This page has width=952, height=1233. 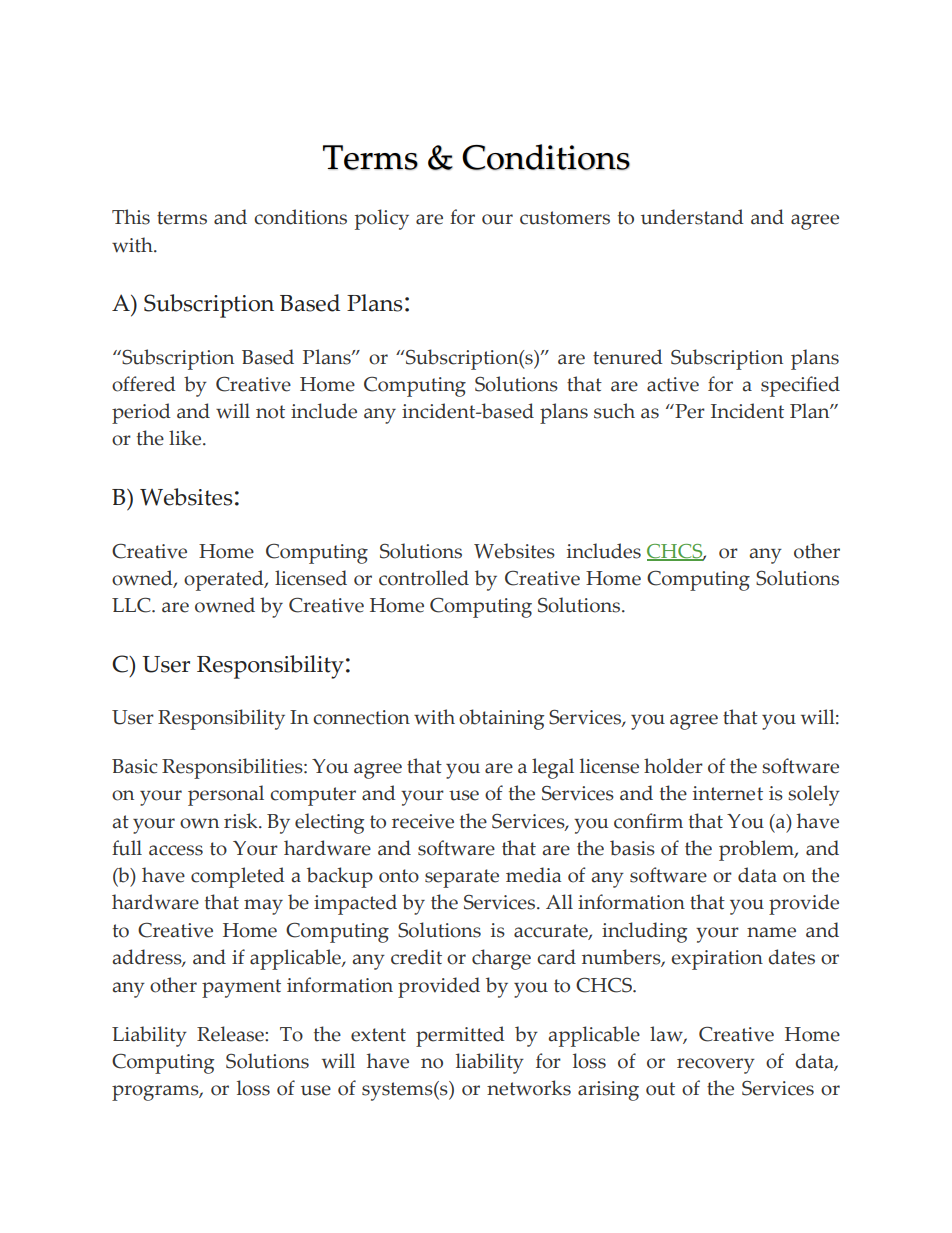 I want to click on LLC, so click(x=132, y=605).
